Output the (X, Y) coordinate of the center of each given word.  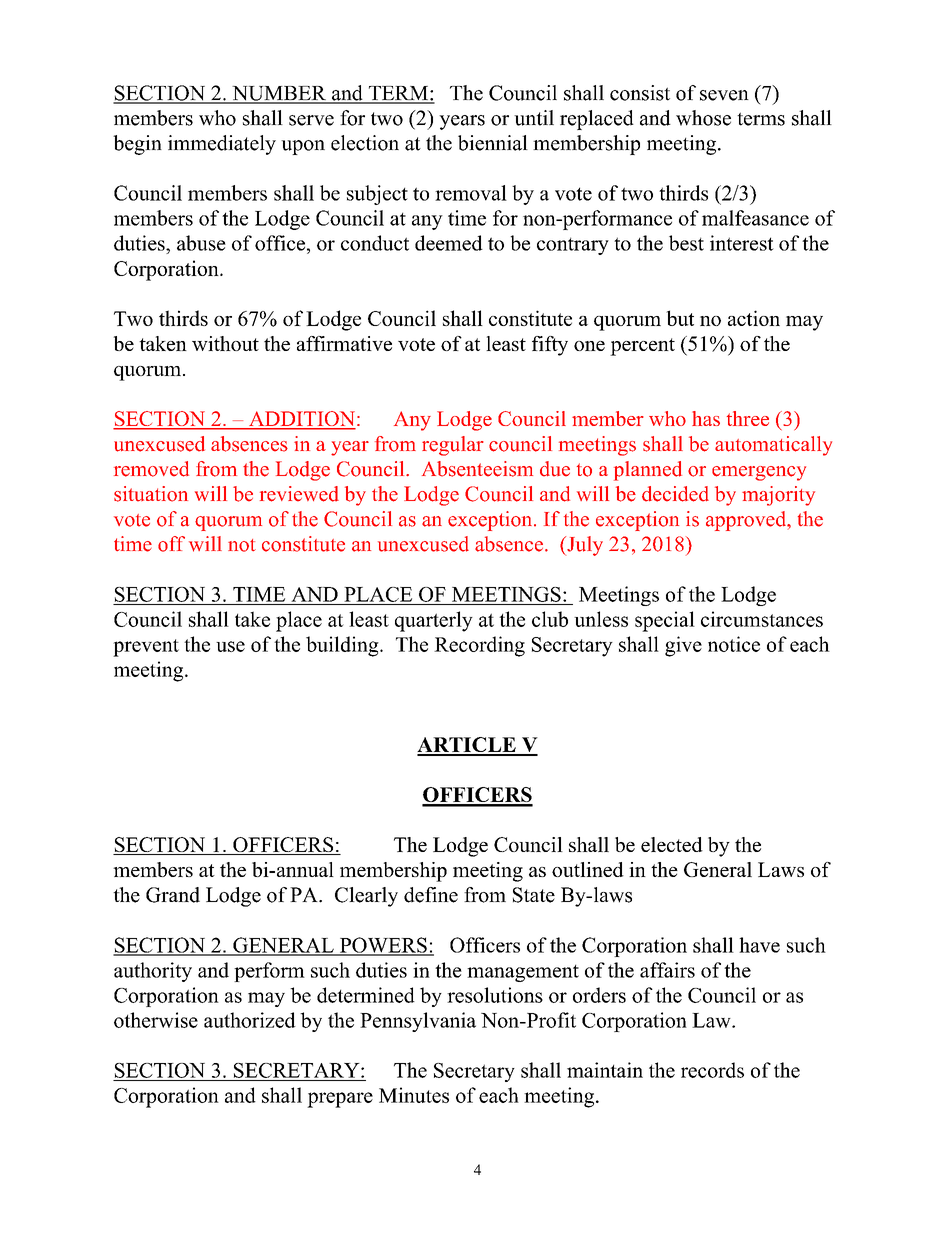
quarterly (434, 621)
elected (672, 844)
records (712, 1070)
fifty (550, 346)
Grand (173, 895)
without (225, 343)
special (665, 621)
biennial (493, 143)
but (680, 318)
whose (703, 118)
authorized (250, 1020)
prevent (146, 648)
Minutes (414, 1095)
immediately (222, 145)
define (431, 895)
